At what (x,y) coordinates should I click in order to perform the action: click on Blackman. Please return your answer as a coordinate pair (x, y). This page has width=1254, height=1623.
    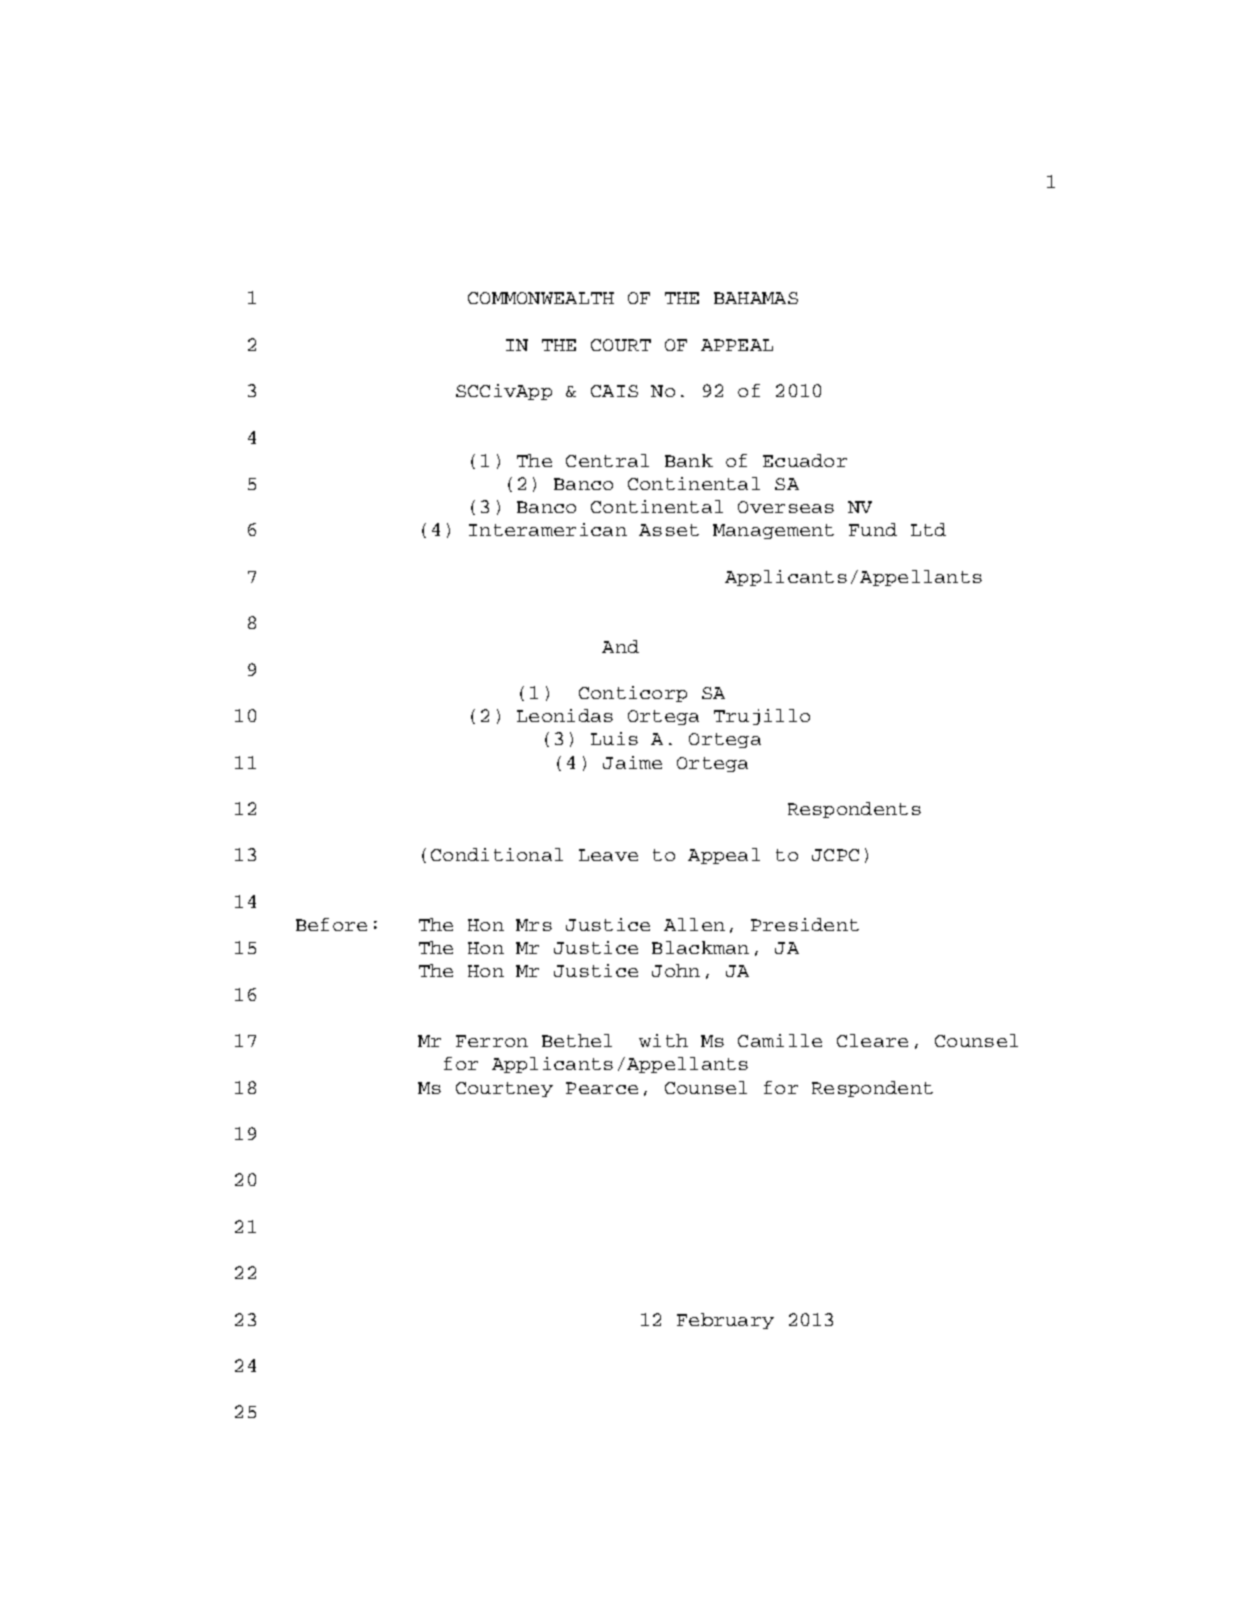
    Looking at the image, I should click on (700, 947).
